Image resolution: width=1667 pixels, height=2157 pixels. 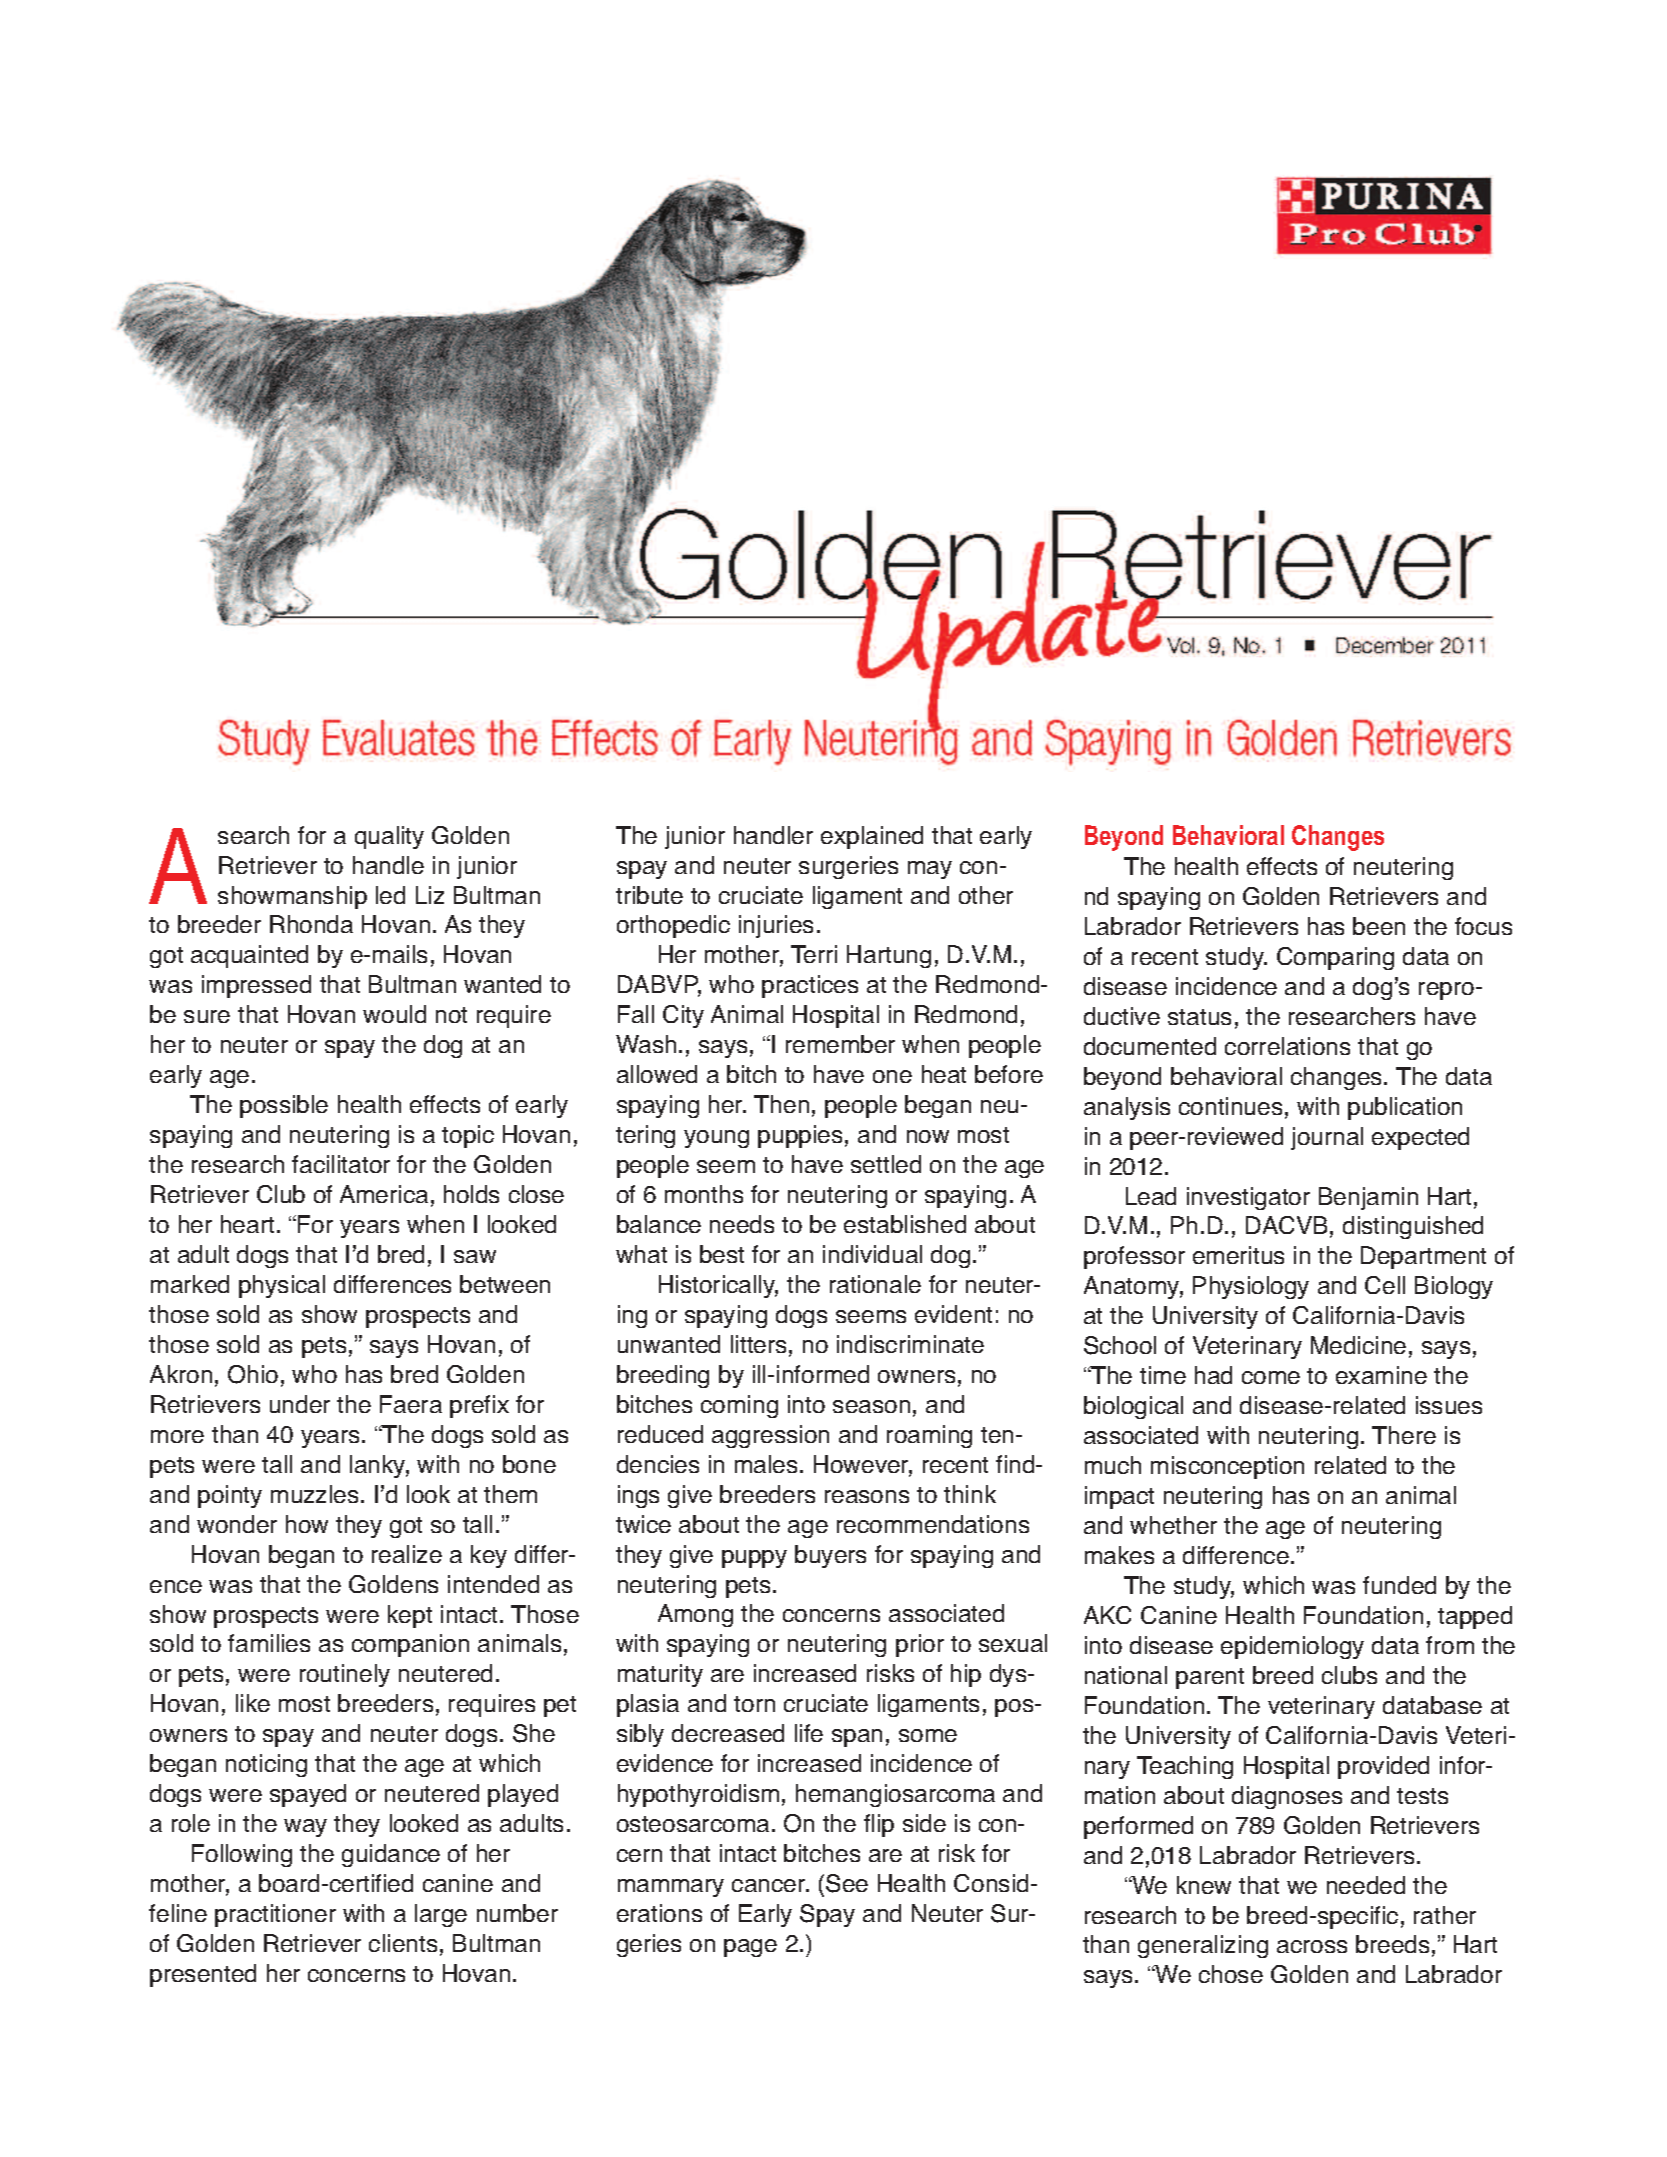 What do you see at coordinates (1399, 1585) in the screenshot?
I see `funded` at bounding box center [1399, 1585].
